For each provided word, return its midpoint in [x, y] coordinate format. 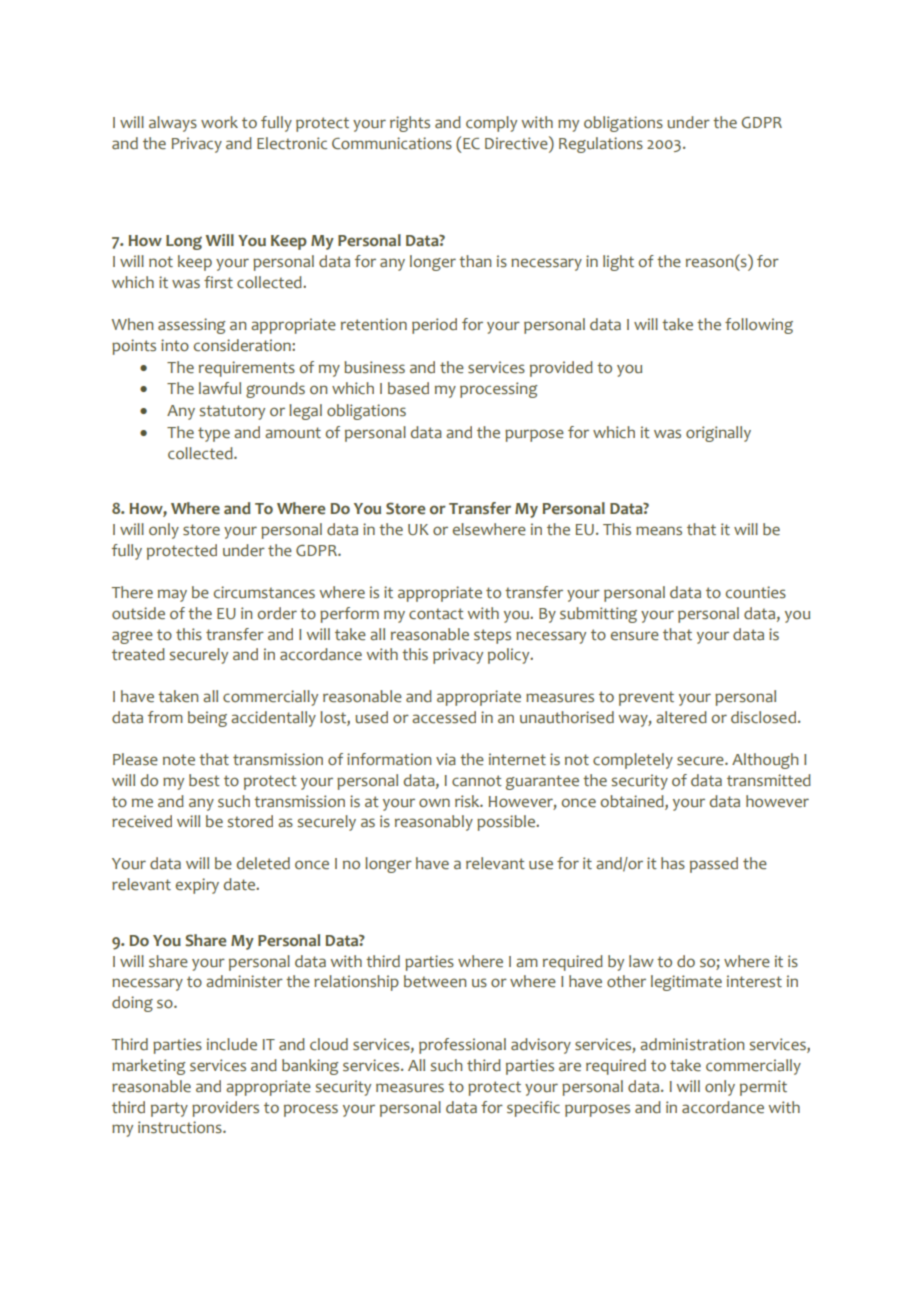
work [219, 122]
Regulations [601, 145]
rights [410, 124]
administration [692, 1044]
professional [462, 1046]
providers [225, 1109]
